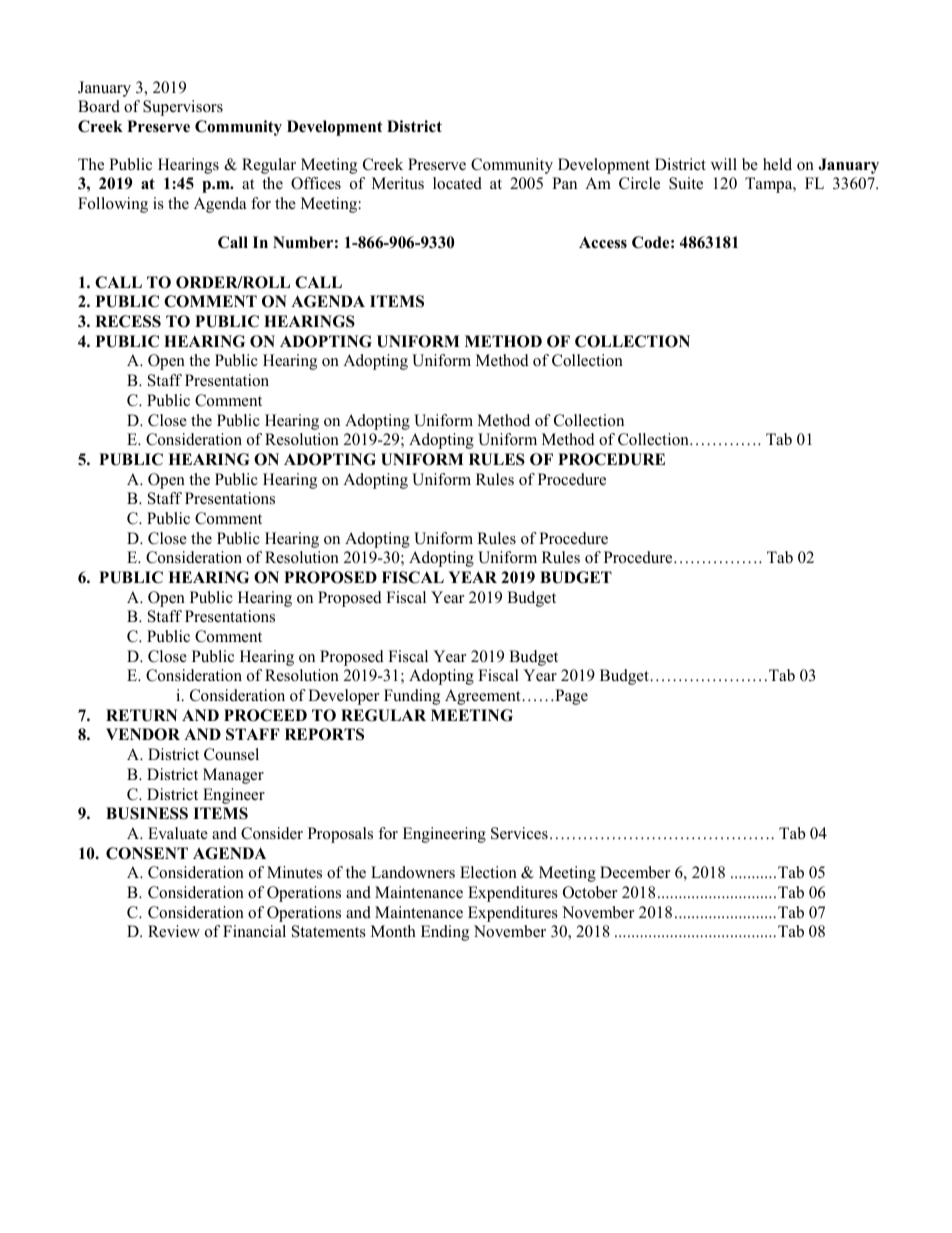 The width and height of the screenshot is (952, 1233). Describe the element at coordinates (724, 164) in the screenshot. I see `will` at that location.
